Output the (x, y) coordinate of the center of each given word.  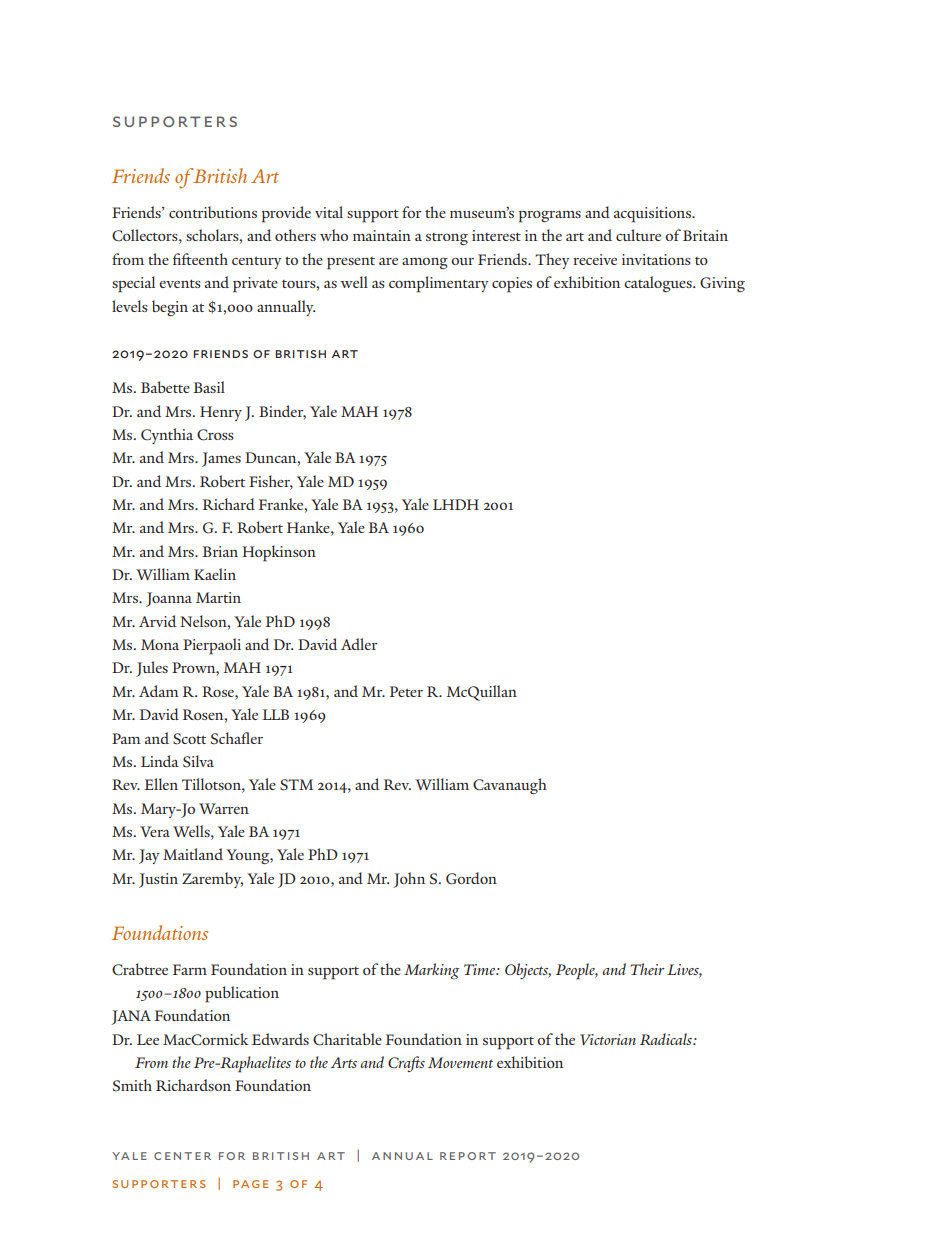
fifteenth (200, 259)
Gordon (471, 878)
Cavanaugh (510, 786)
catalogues (659, 284)
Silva (198, 761)
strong (447, 239)
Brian (220, 551)
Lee (148, 1039)
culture (638, 235)
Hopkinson (279, 553)
